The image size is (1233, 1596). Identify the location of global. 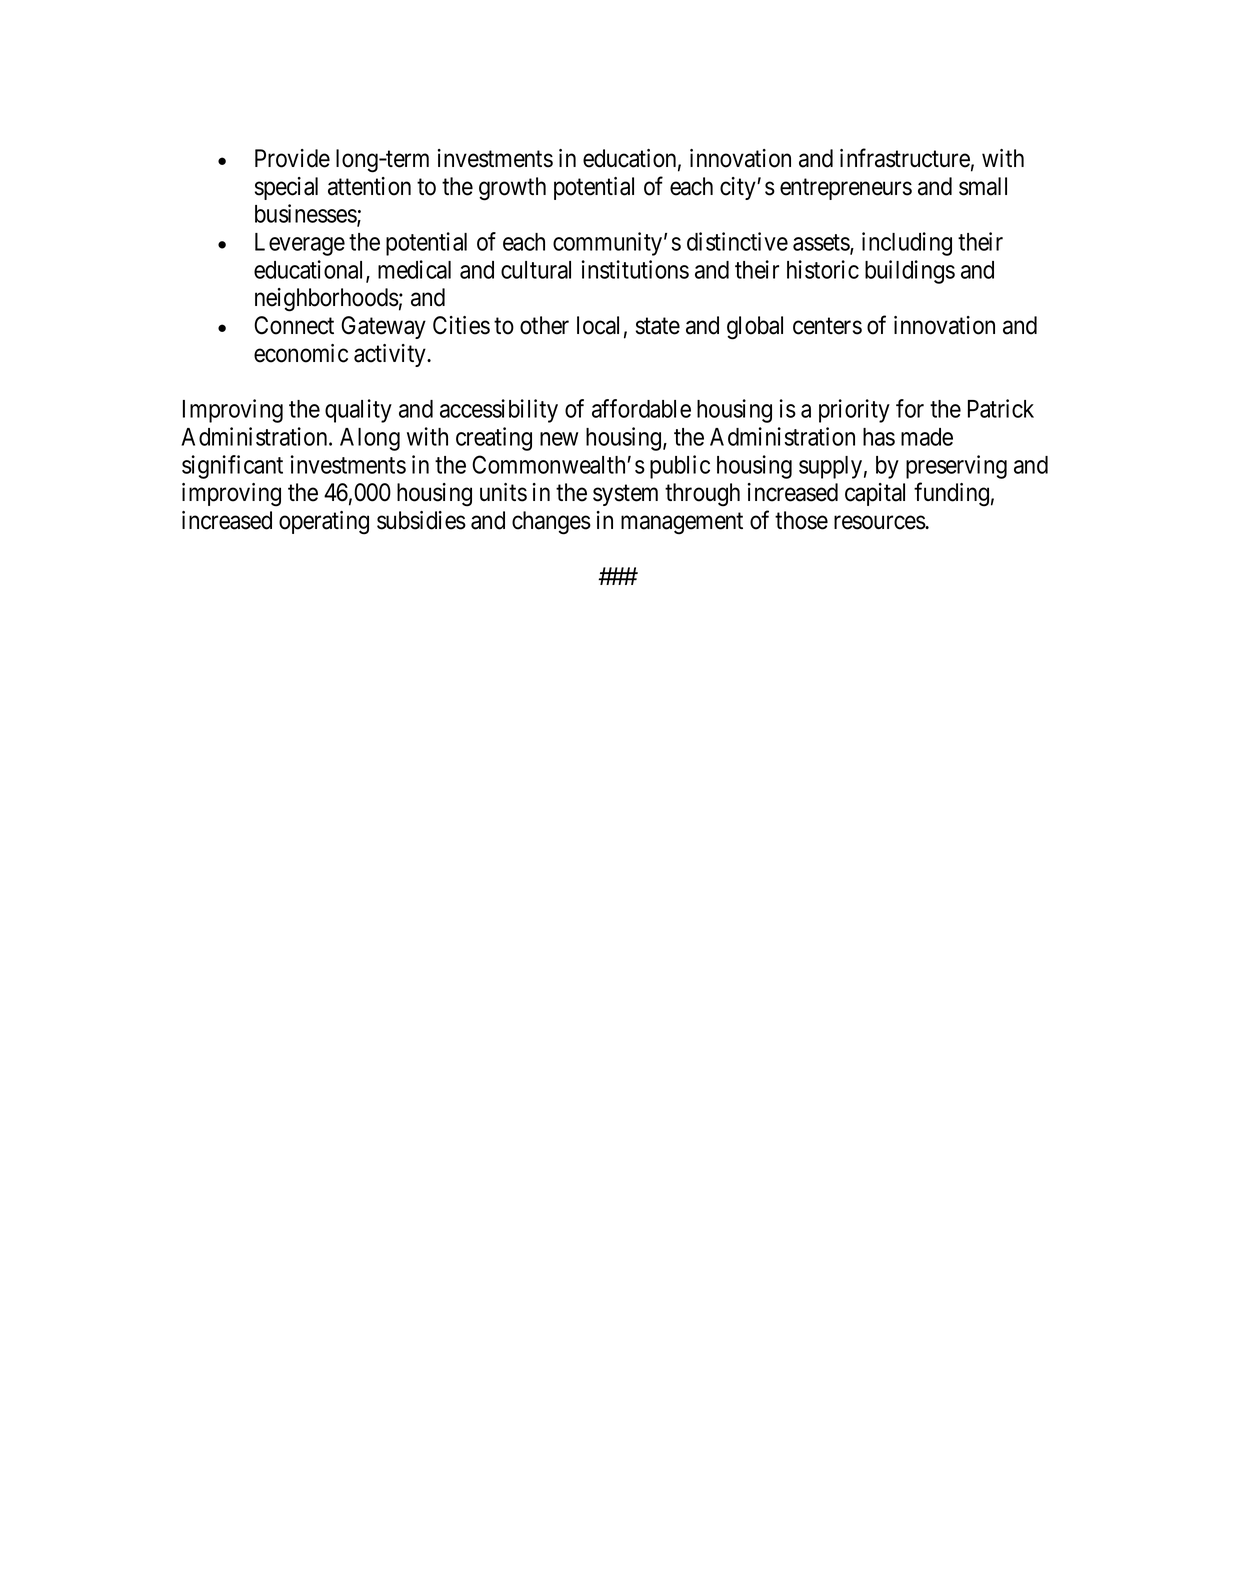
(755, 328).
